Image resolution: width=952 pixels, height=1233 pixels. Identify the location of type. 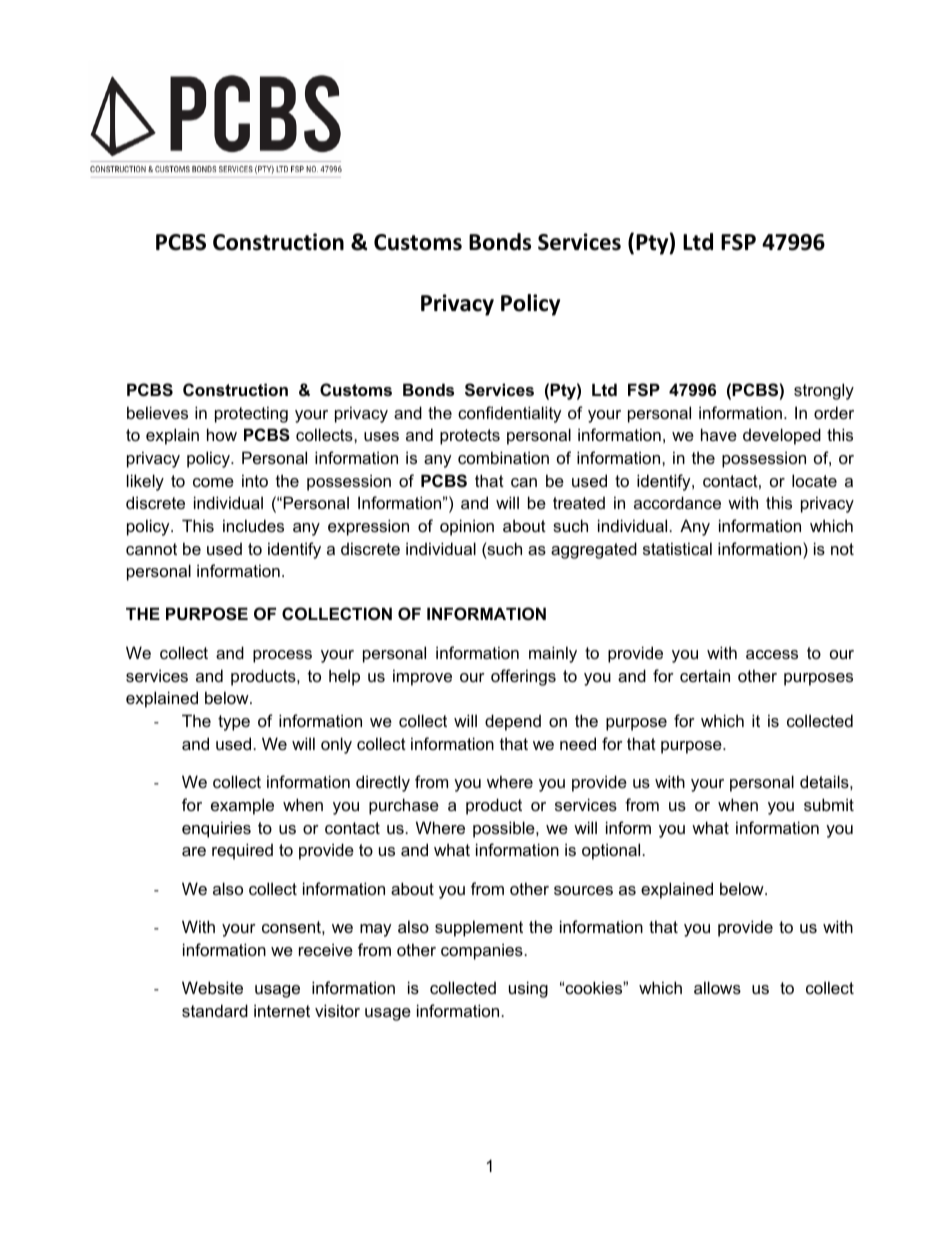
(234, 723).
